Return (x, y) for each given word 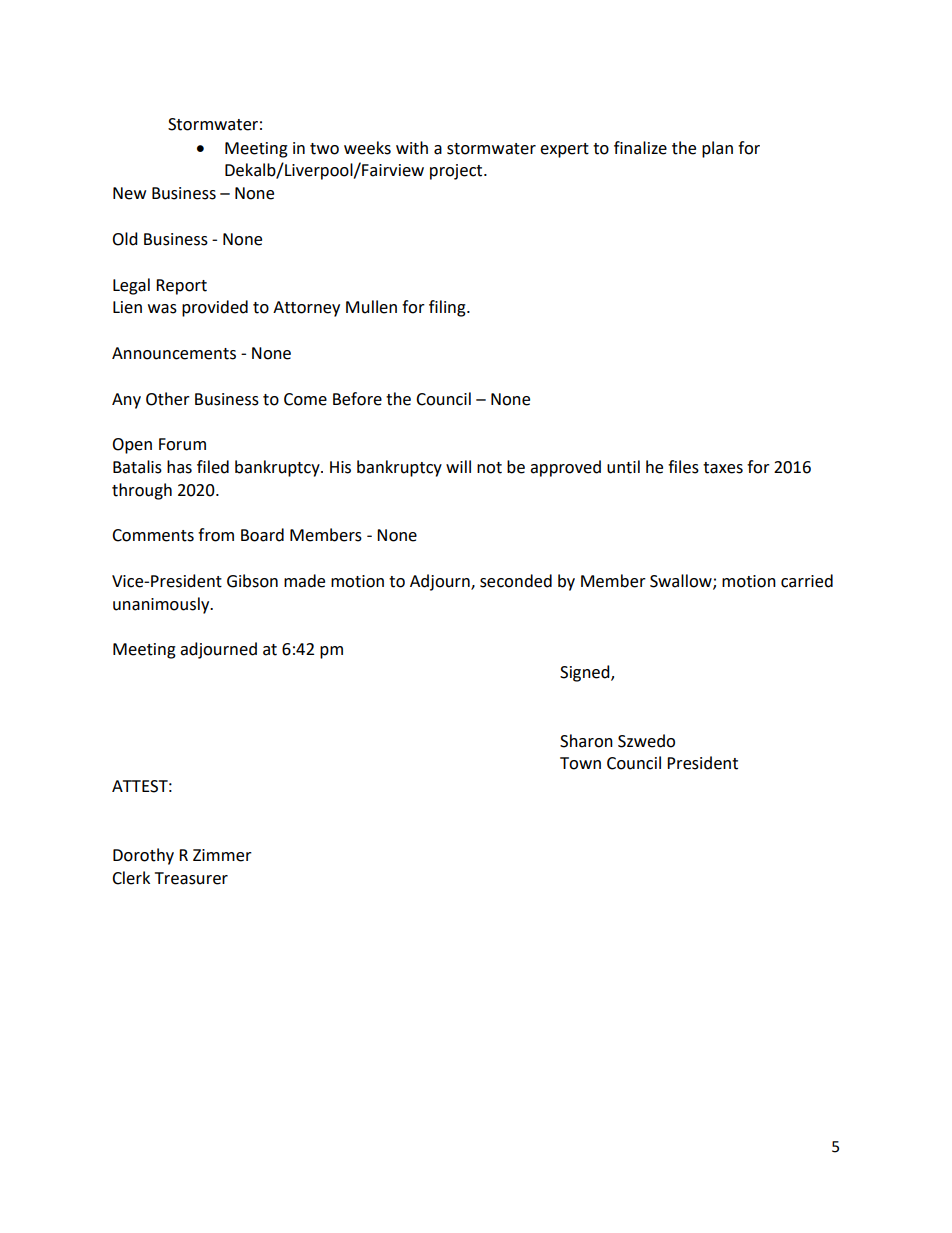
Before (357, 399)
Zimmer (222, 855)
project (457, 172)
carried (807, 581)
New (129, 193)
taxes (723, 468)
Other (168, 399)
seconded (516, 581)
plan (717, 149)
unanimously (162, 605)
